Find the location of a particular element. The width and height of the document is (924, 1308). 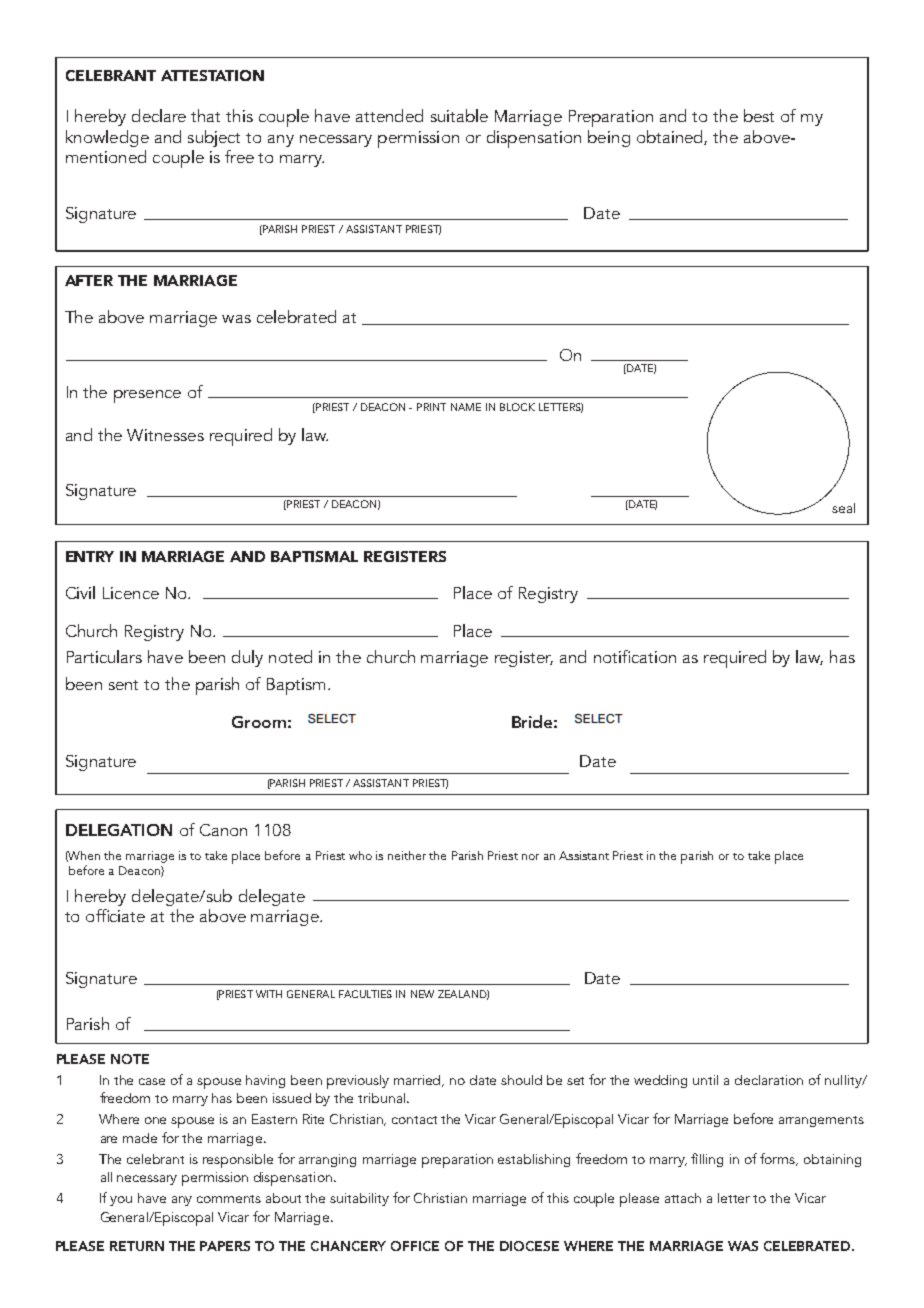

DIOCESE is located at coordinates (529, 1246).
